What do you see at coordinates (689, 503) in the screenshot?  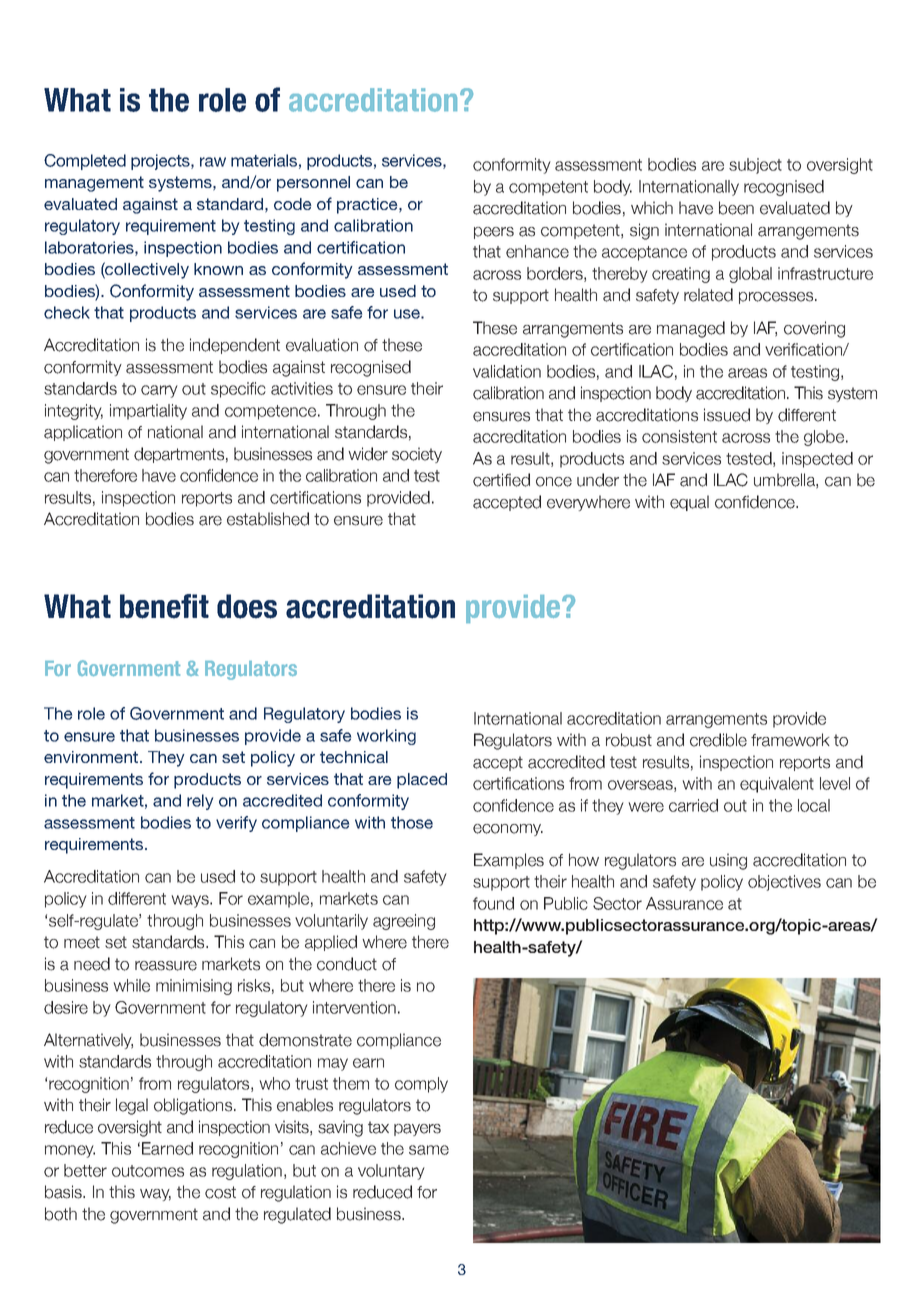 I see `equal` at bounding box center [689, 503].
